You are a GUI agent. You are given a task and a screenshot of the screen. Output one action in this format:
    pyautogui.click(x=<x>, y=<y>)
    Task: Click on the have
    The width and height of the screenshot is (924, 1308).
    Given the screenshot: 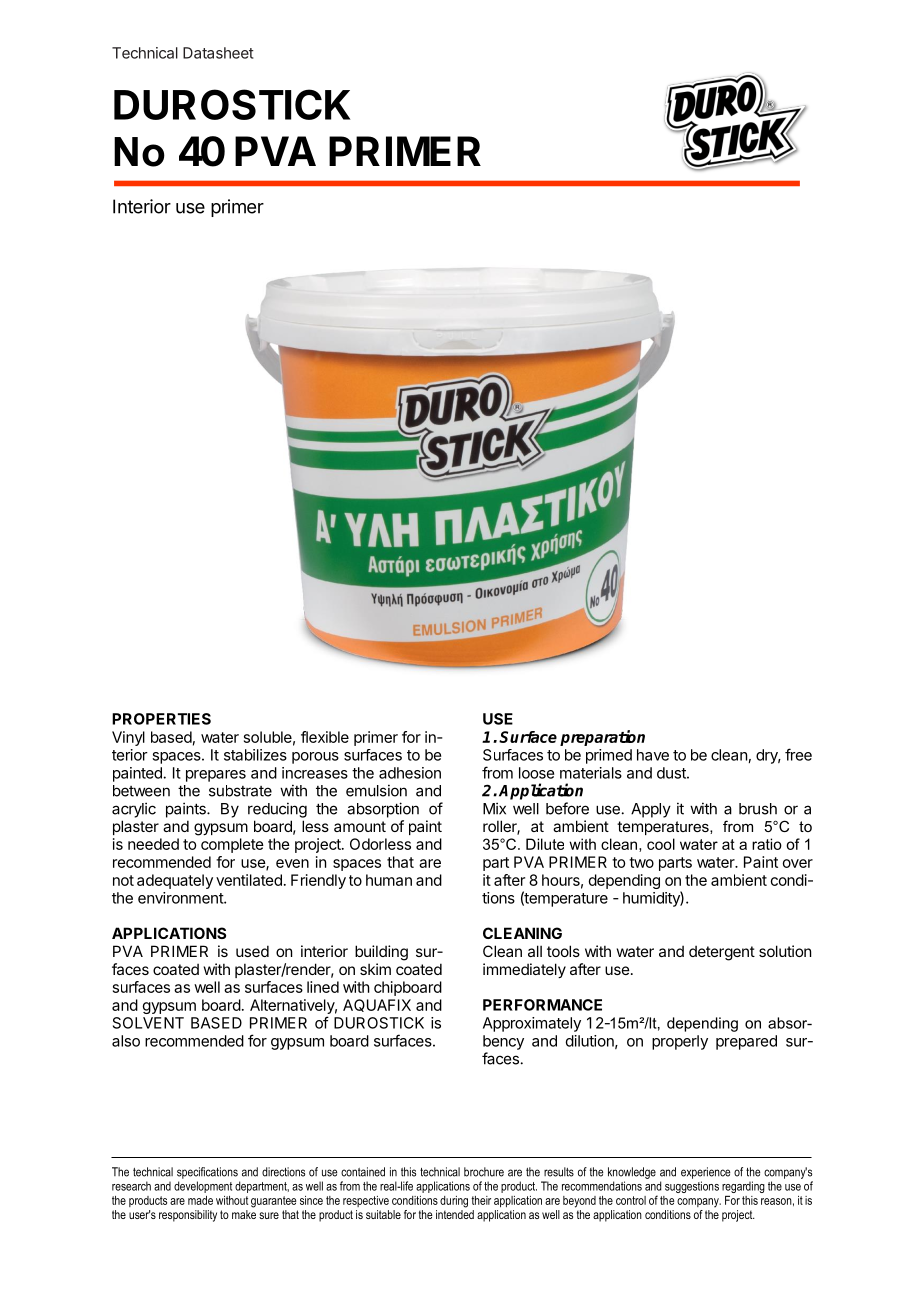 What is the action you would take?
    pyautogui.click(x=653, y=755)
